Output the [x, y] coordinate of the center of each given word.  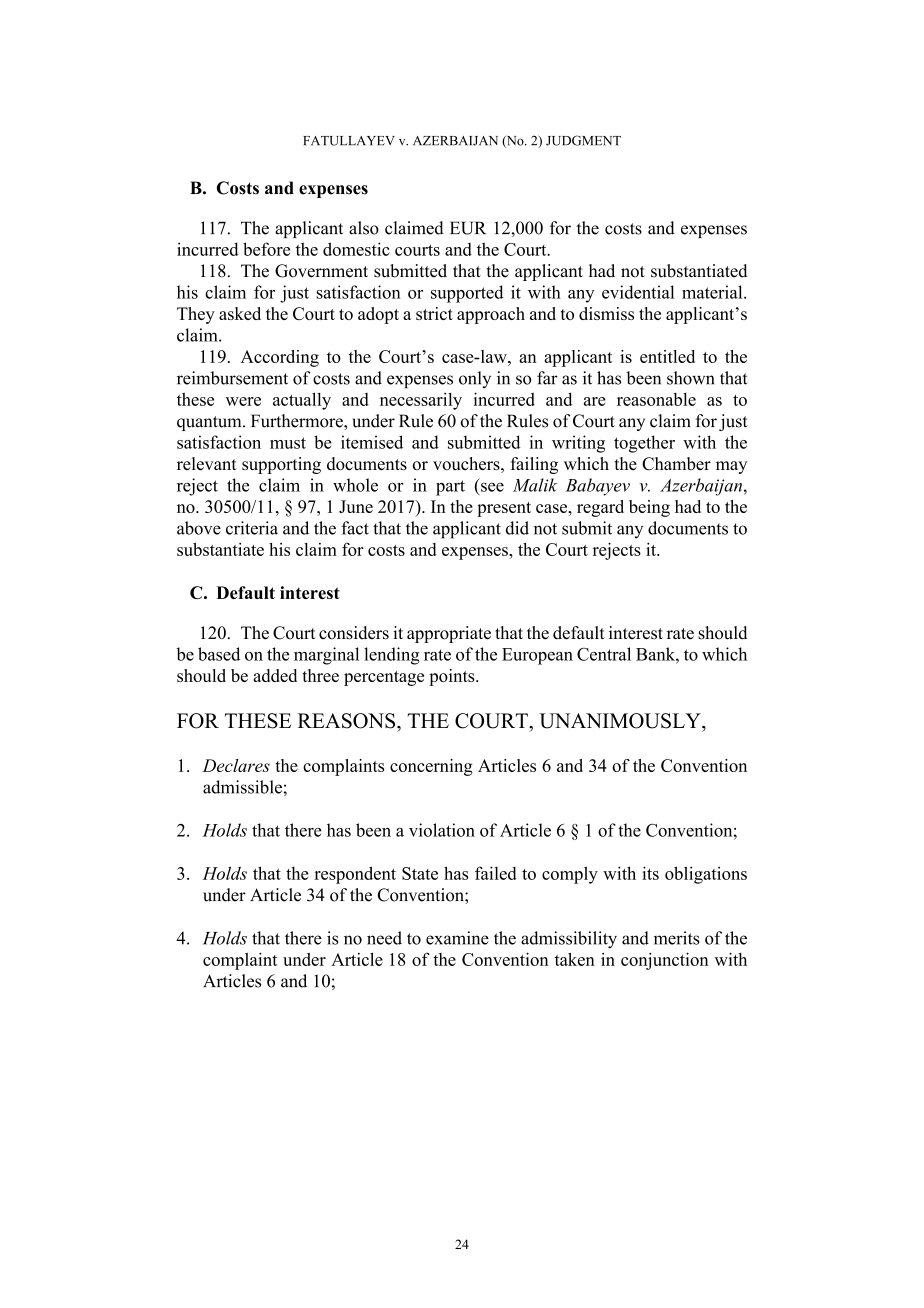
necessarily [421, 401]
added [275, 675]
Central [604, 654]
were [243, 401]
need [384, 938]
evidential [638, 292]
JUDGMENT [583, 140]
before [266, 249]
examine [457, 938]
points [453, 677]
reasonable [656, 399]
